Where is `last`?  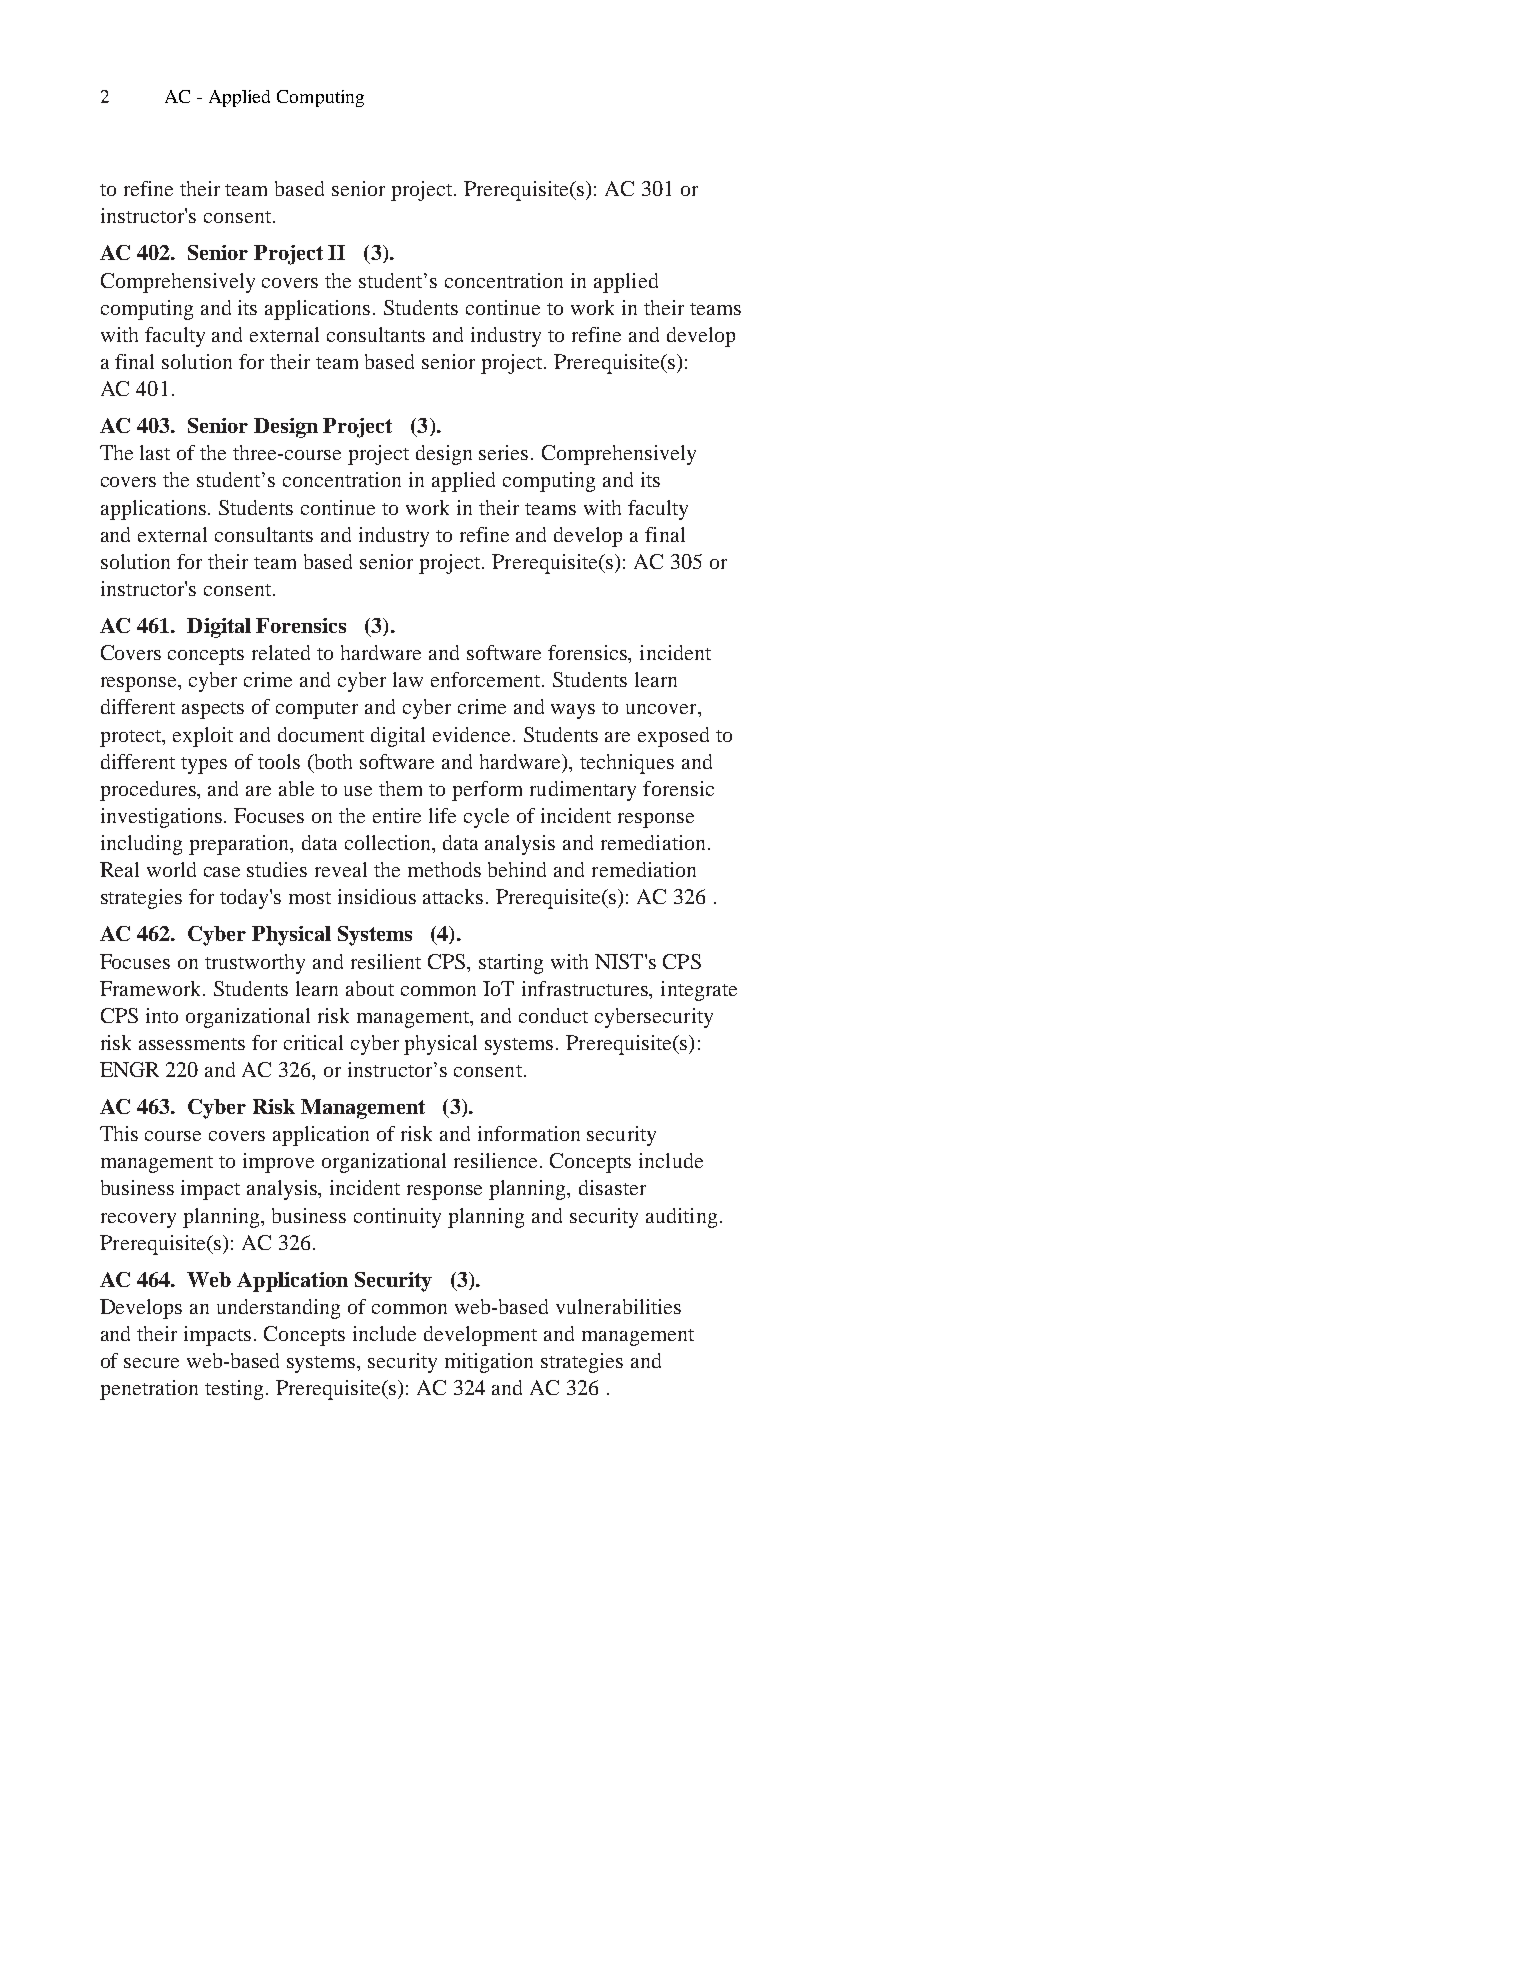 last is located at coordinates (155, 452).
